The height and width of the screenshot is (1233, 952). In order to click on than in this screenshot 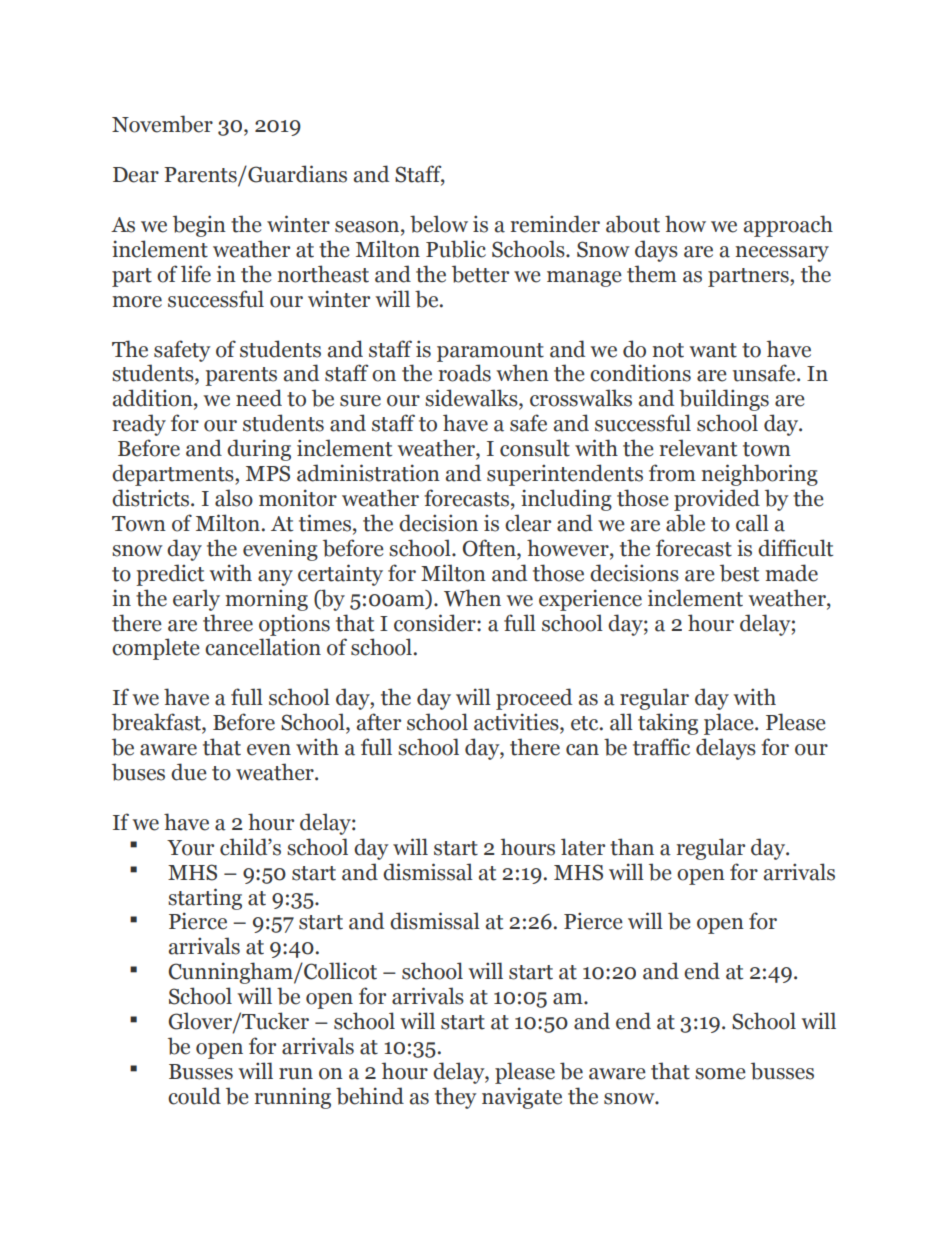, I will do `click(632, 847)`.
